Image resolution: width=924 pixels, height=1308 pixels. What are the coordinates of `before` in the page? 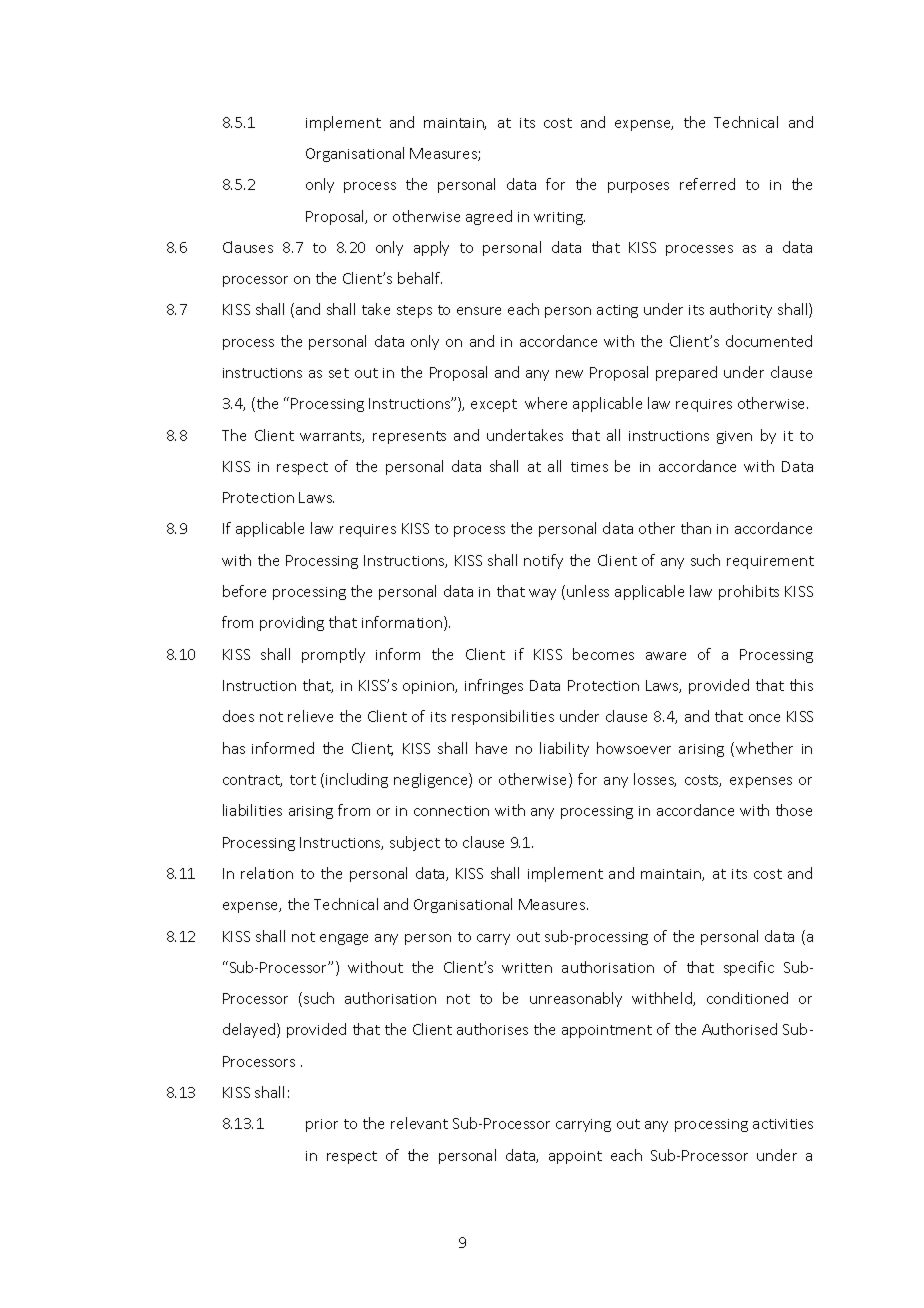 It's located at (244, 591).
